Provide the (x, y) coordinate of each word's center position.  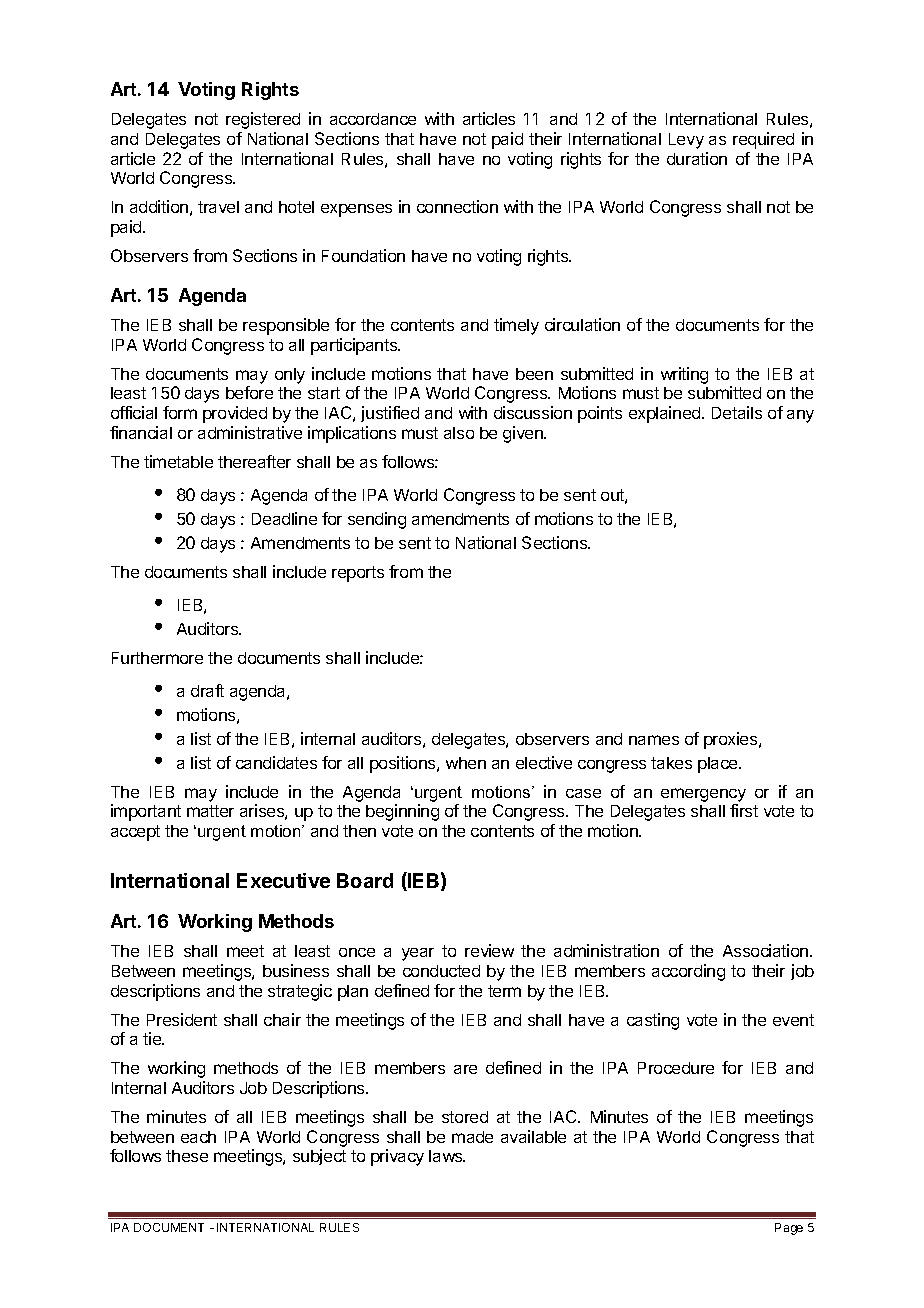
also (459, 433)
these (187, 1156)
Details (737, 412)
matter (210, 811)
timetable (178, 461)
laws (447, 1156)
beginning (402, 812)
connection (457, 206)
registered (263, 120)
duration (697, 158)
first (744, 810)
